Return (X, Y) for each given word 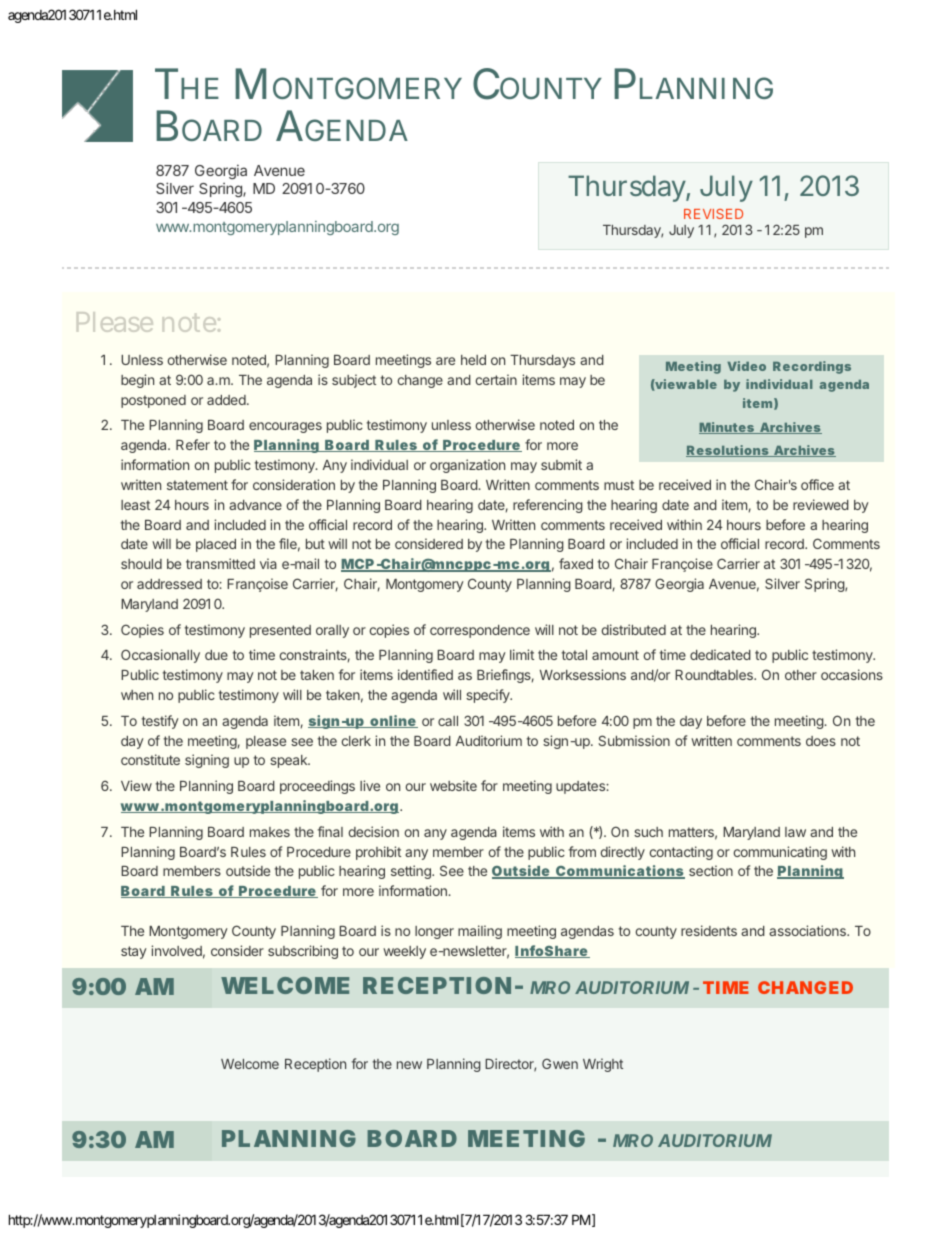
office (817, 484)
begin (137, 381)
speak (290, 761)
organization (467, 466)
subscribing (303, 952)
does (821, 741)
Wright (603, 1065)
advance (255, 505)
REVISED (713, 214)
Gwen (560, 1063)
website (453, 785)
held (473, 360)
